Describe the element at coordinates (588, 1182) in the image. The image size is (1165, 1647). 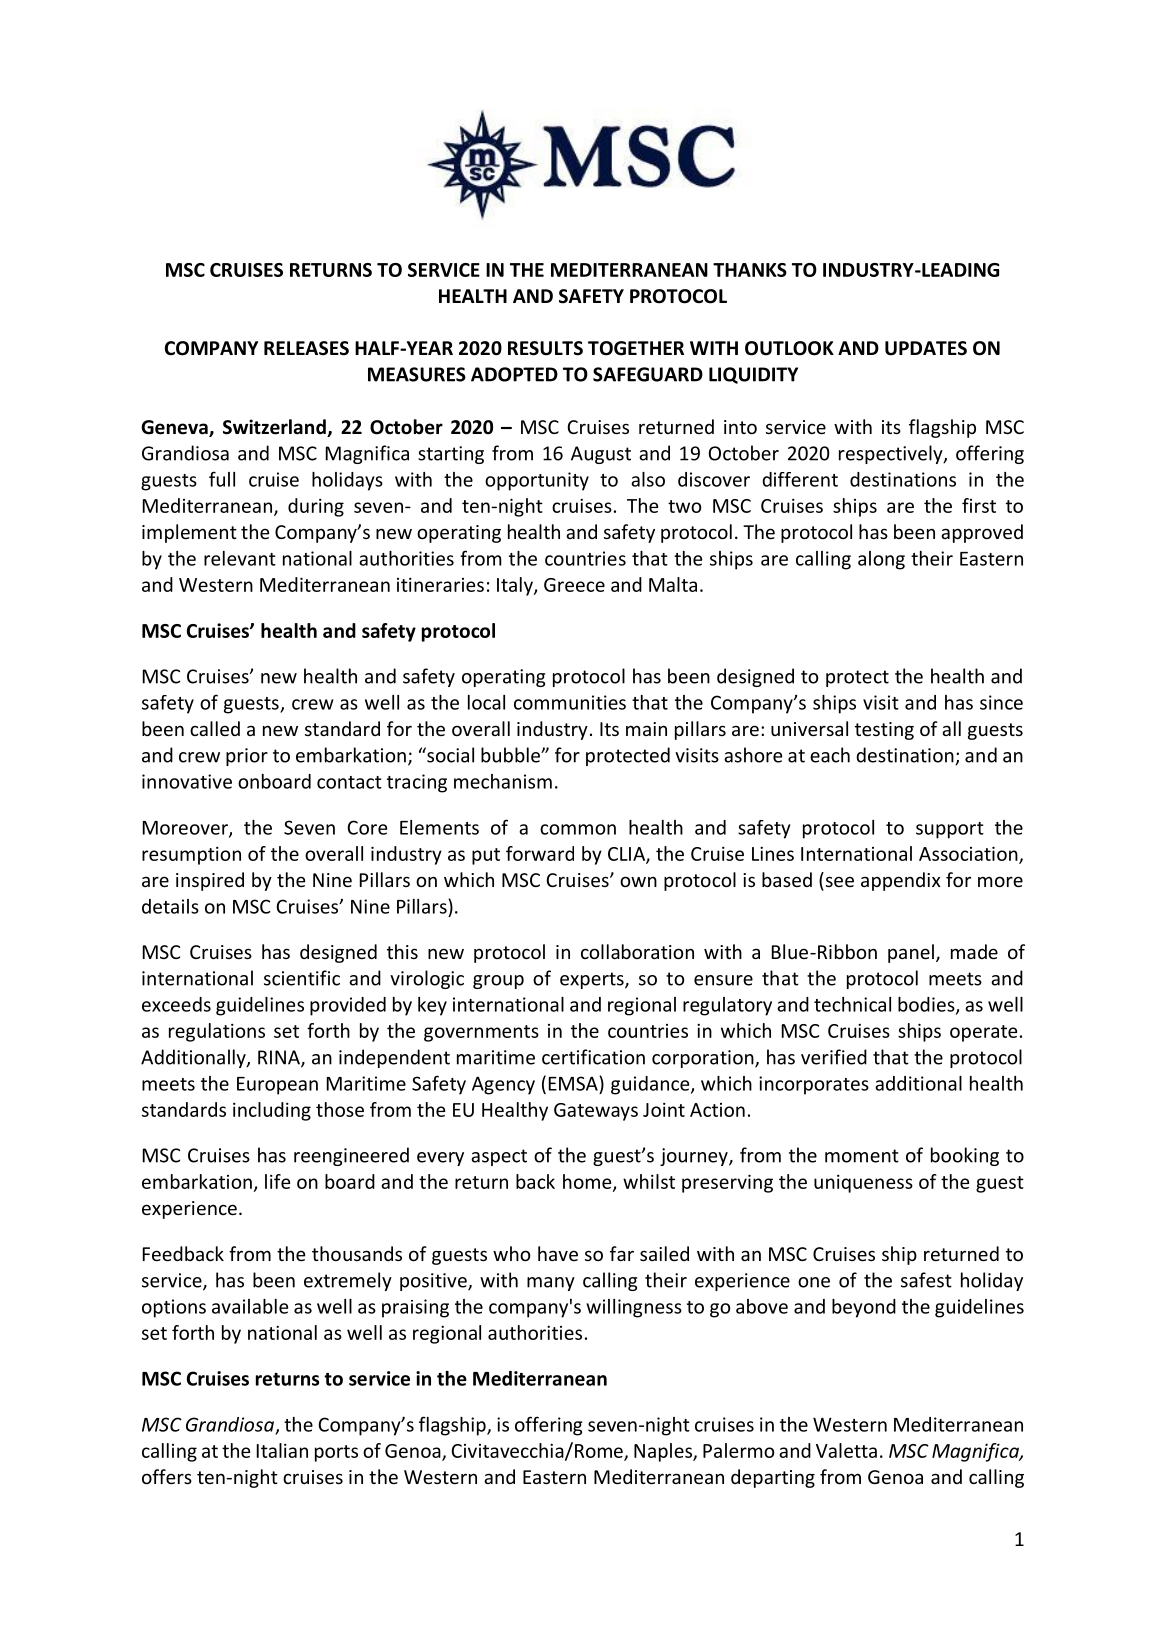
I see `home` at that location.
